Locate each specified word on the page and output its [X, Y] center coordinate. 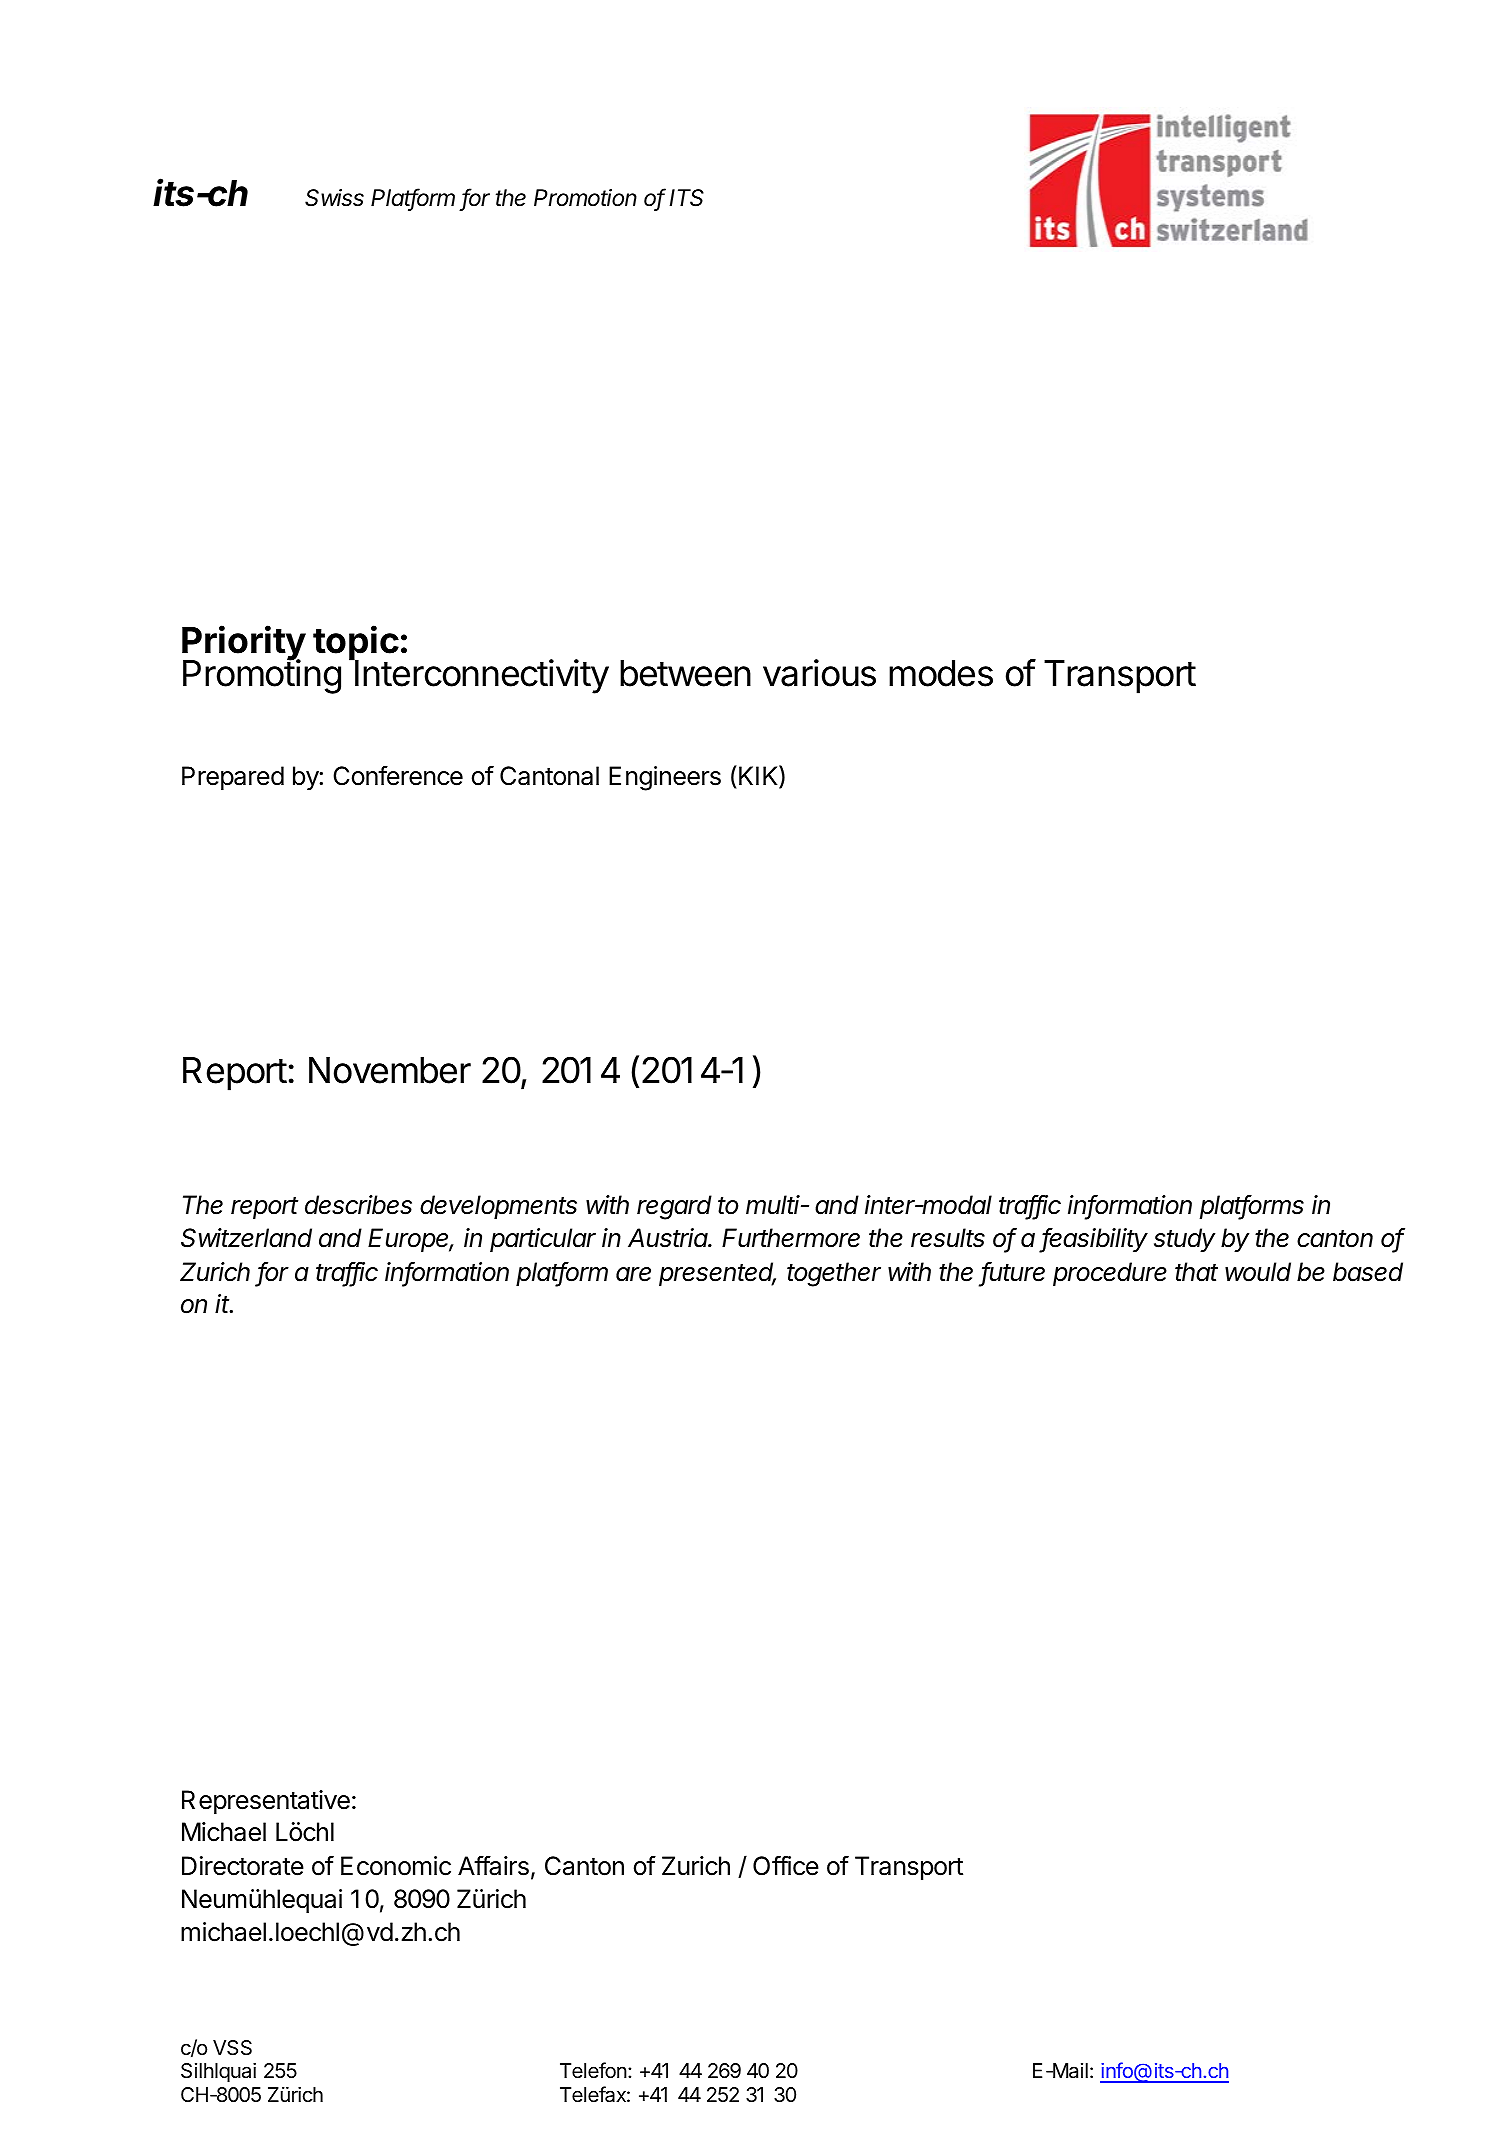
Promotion [585, 198]
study [1184, 1240]
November [390, 1070]
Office [786, 1865]
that [1196, 1272]
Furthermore [791, 1238]
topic [356, 644]
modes [941, 673]
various [819, 673]
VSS [232, 2048]
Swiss [334, 198]
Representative [266, 1802]
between [685, 673]
